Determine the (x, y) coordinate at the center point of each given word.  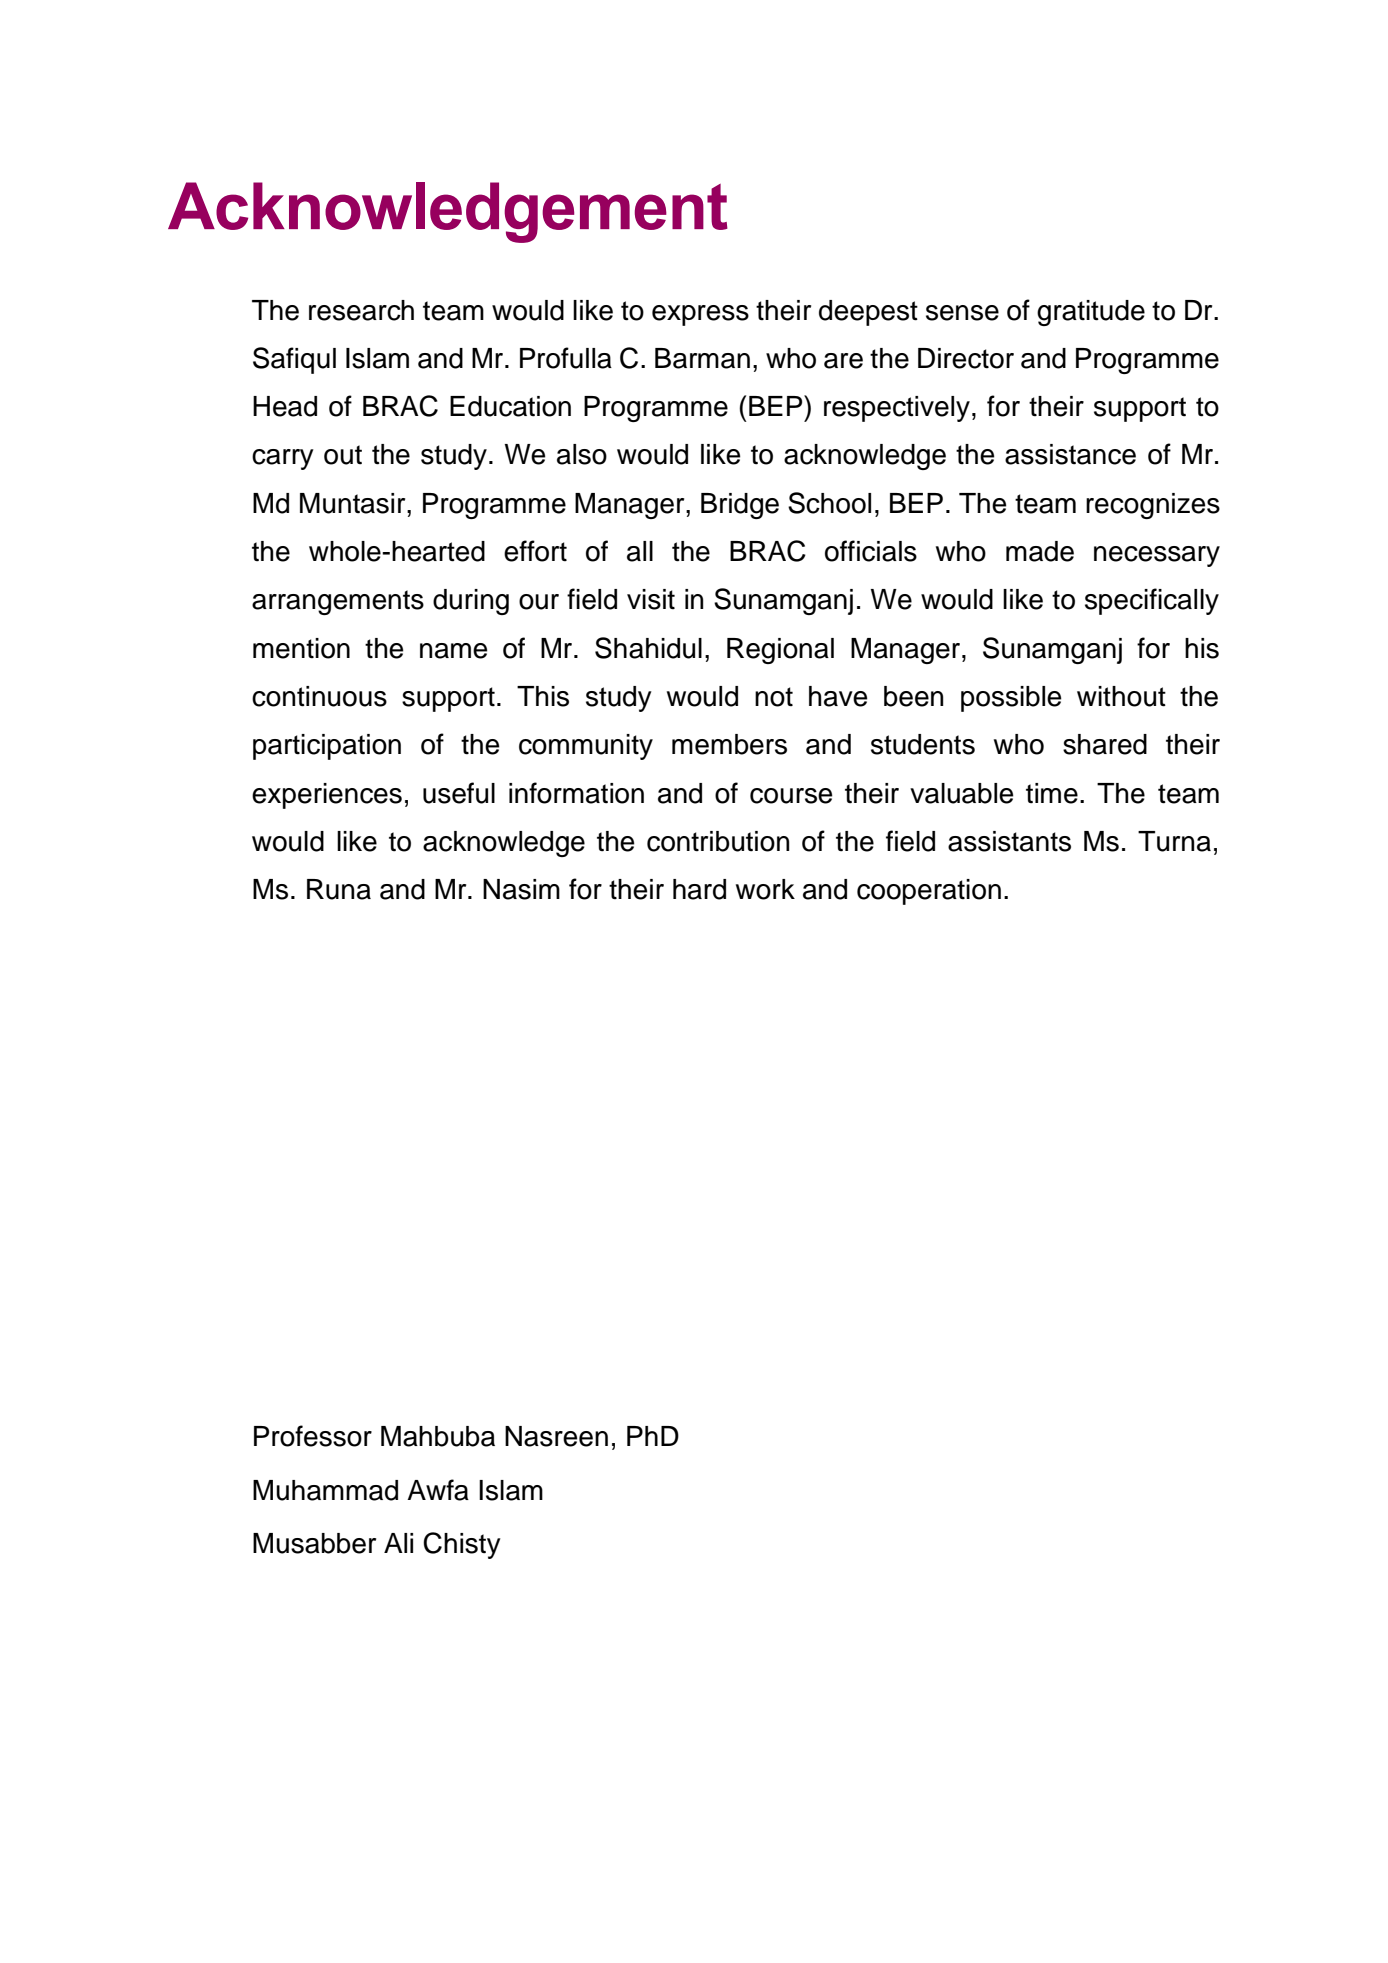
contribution (718, 841)
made (1040, 551)
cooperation (929, 892)
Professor (313, 1436)
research (361, 310)
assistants (1009, 841)
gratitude (1091, 313)
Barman (702, 358)
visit (651, 599)
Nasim (521, 889)
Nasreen (556, 1436)
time (1052, 793)
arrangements (338, 602)
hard (699, 889)
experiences (327, 796)
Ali (398, 1543)
